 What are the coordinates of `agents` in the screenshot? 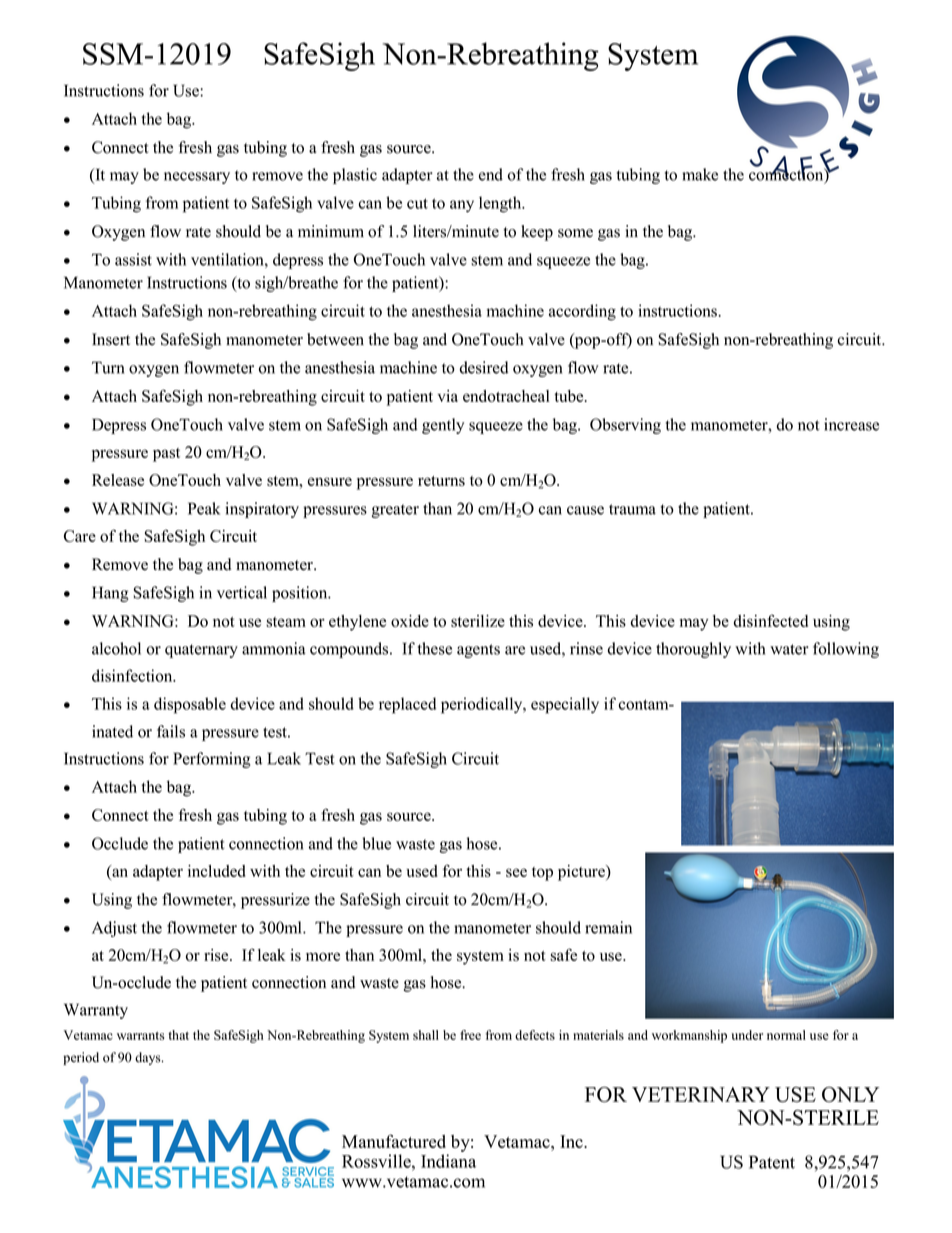 It's located at (478, 651).
